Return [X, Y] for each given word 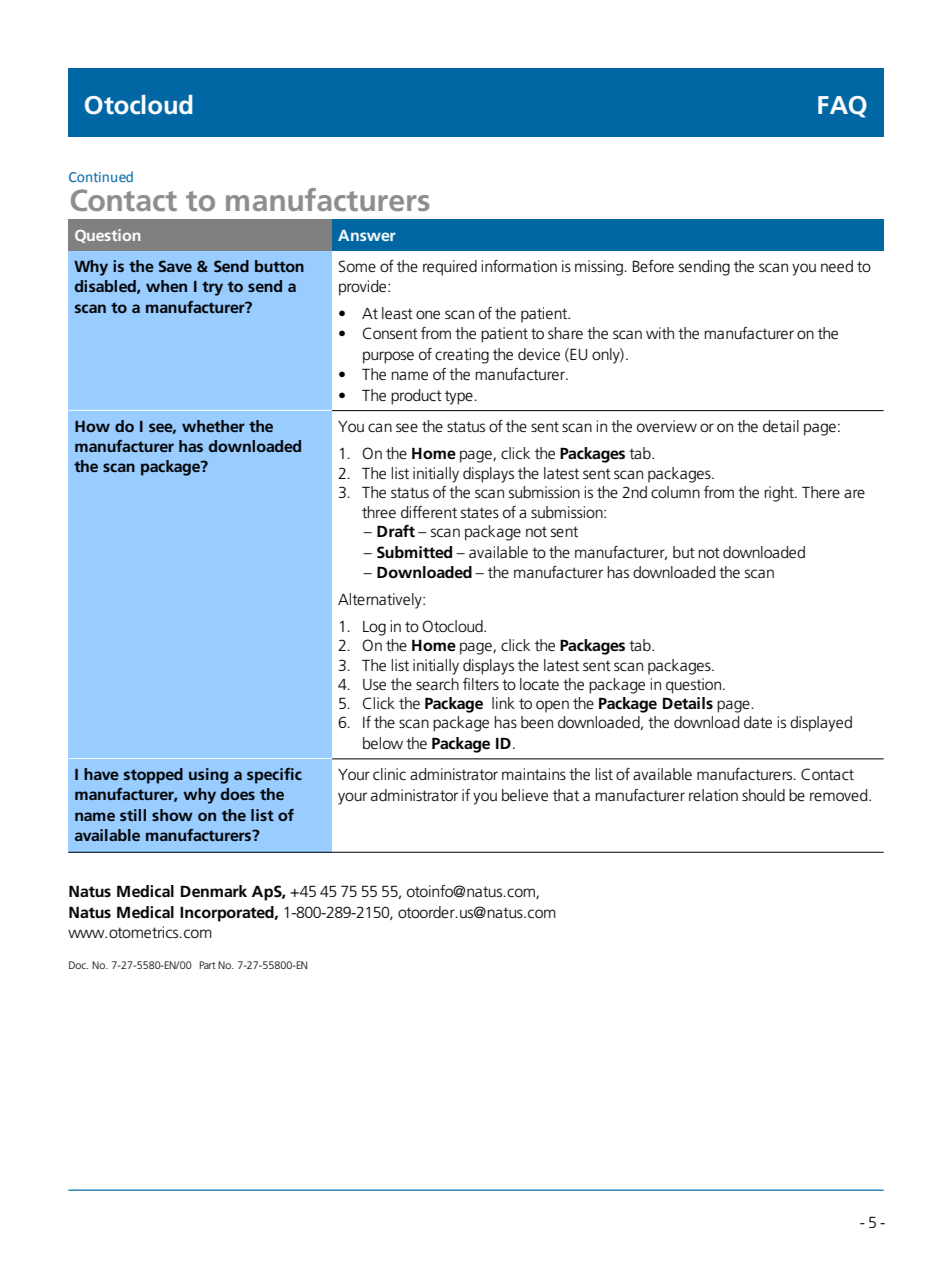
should [763, 795]
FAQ [842, 107]
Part [207, 965]
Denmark [214, 891]
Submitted [414, 552]
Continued [101, 176]
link [503, 703]
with [660, 333]
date [758, 722]
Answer [367, 235]
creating [462, 356]
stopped [153, 776]
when [166, 286]
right [780, 494]
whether [213, 426]
